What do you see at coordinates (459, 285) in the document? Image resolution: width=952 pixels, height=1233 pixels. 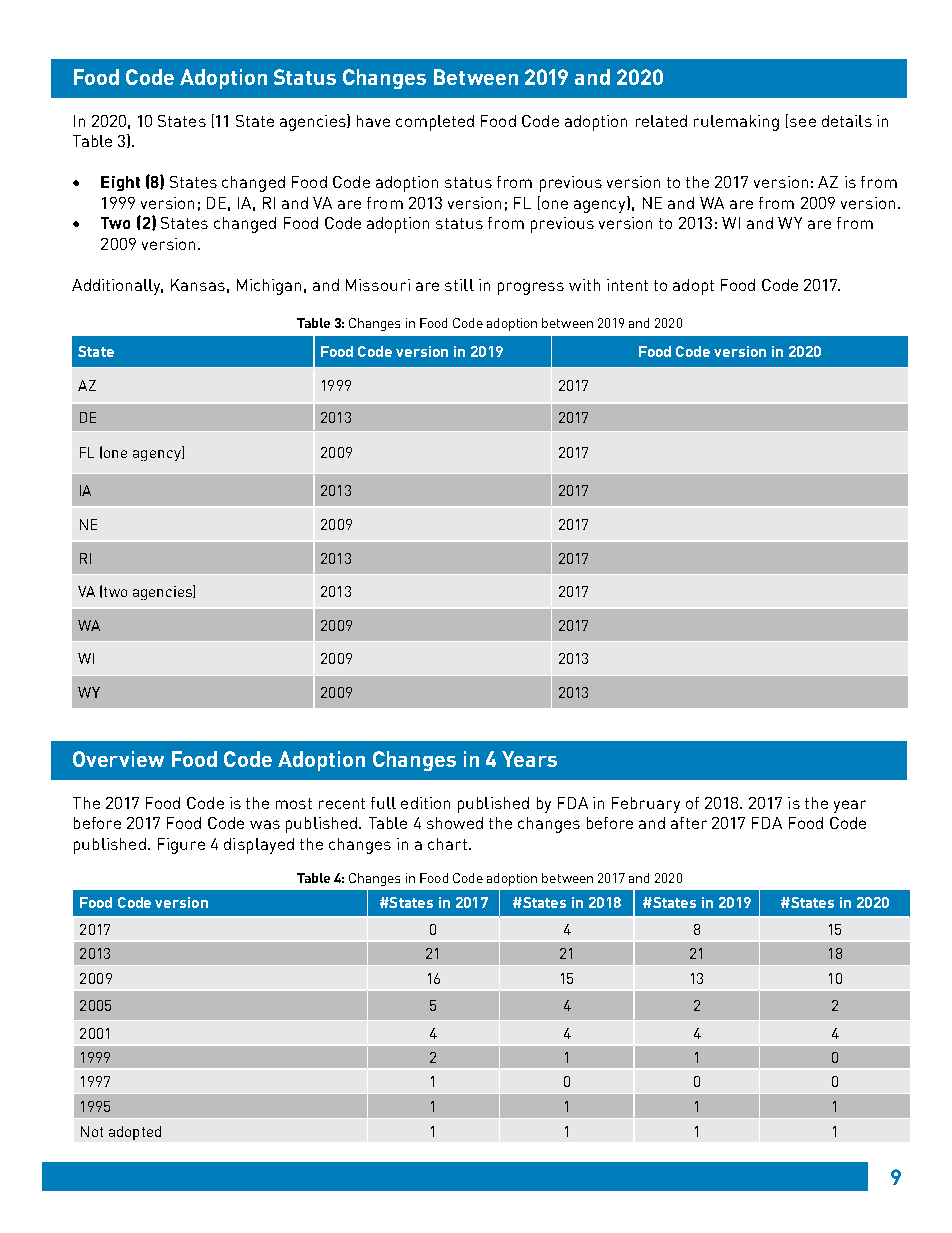 I see `still` at bounding box center [459, 285].
